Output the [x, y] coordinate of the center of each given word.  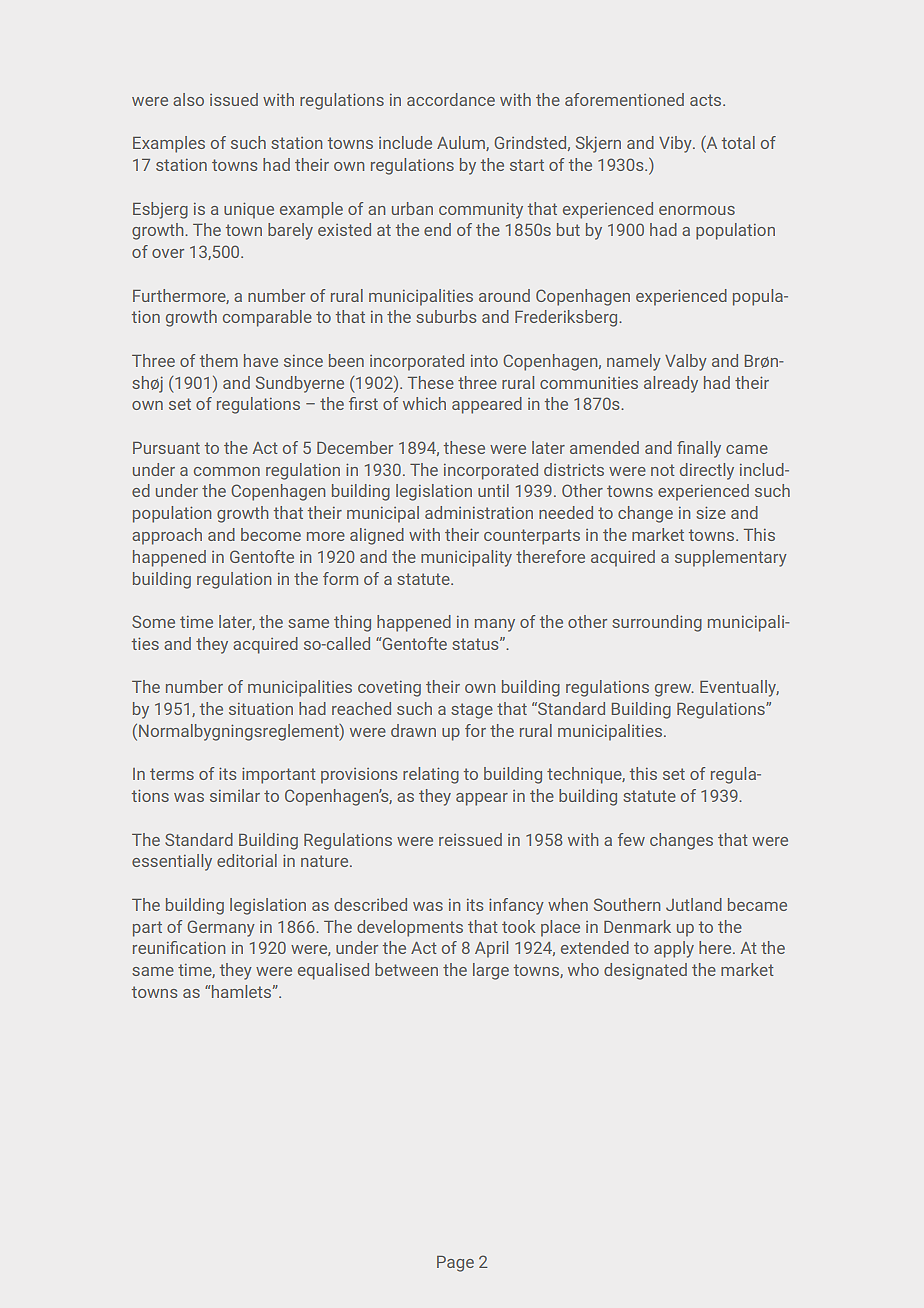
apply [674, 949]
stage [472, 711]
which [424, 403]
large [491, 971]
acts [707, 100]
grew [674, 690]
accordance [451, 99]
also [188, 99]
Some [153, 621]
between [406, 969]
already [671, 384]
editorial [247, 860]
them [219, 360]
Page [455, 1264]
